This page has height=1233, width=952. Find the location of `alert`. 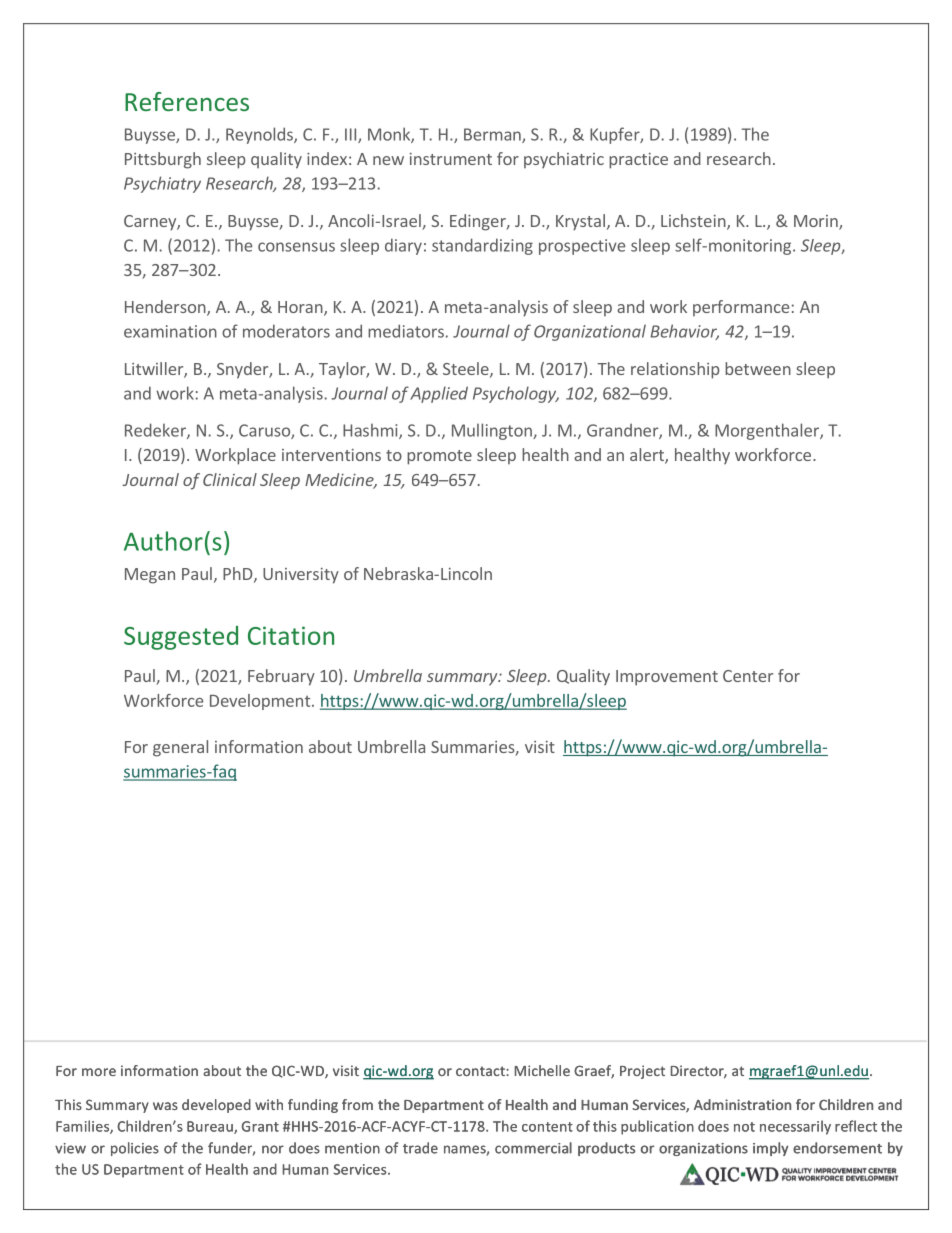

alert is located at coordinates (648, 456).
